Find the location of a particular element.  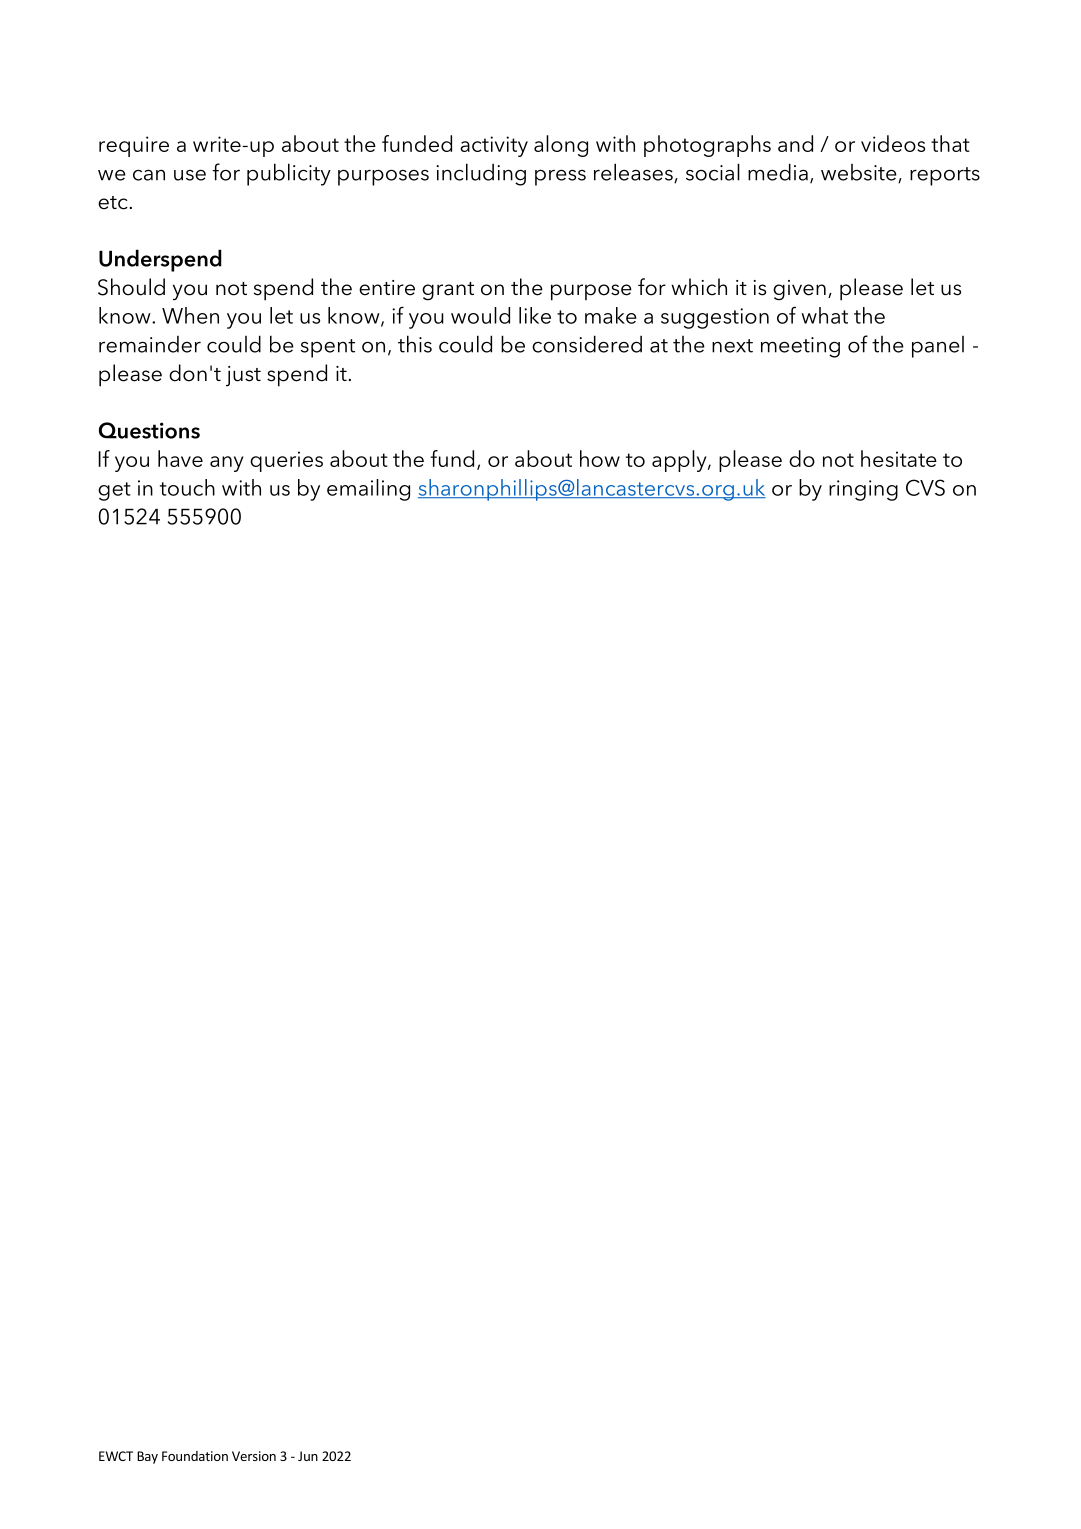

website is located at coordinates (860, 173).
